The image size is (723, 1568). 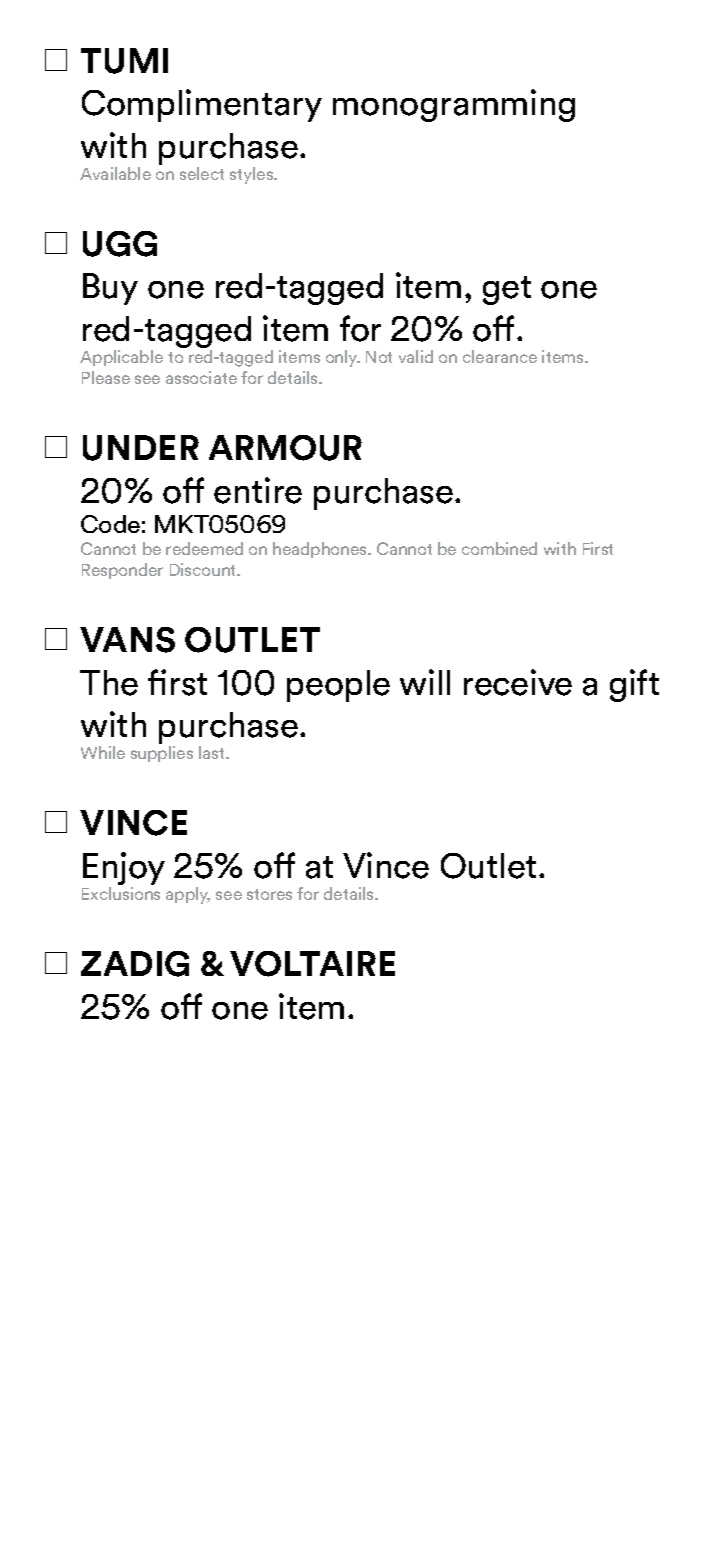 What do you see at coordinates (518, 682) in the screenshot?
I see `receive` at bounding box center [518, 682].
